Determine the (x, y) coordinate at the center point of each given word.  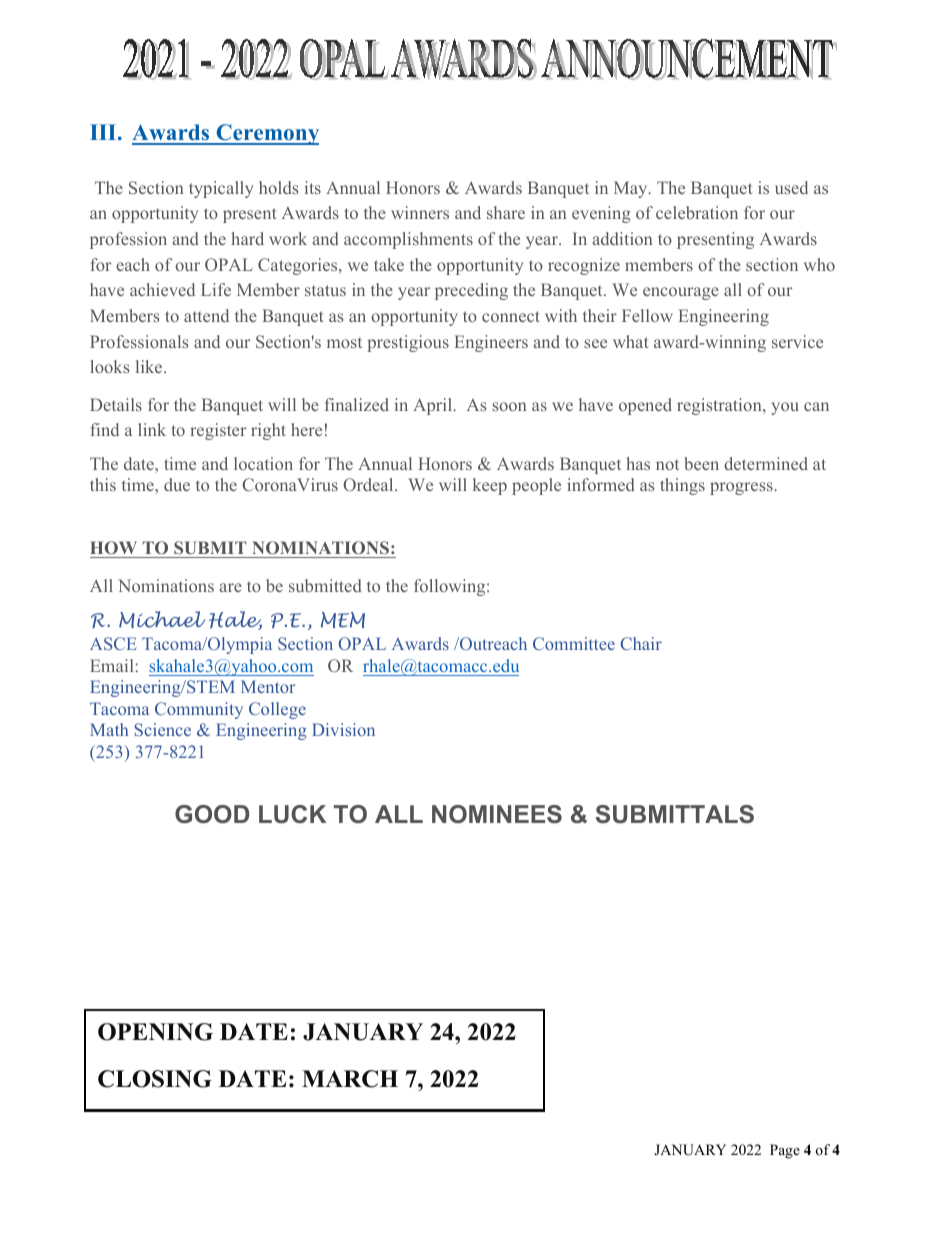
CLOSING (155, 1079)
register (218, 431)
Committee (574, 643)
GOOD (212, 814)
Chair (641, 643)
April (434, 406)
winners (420, 212)
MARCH (350, 1079)
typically (221, 189)
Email (113, 665)
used (791, 187)
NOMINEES (497, 814)
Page (785, 1151)
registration (720, 406)
